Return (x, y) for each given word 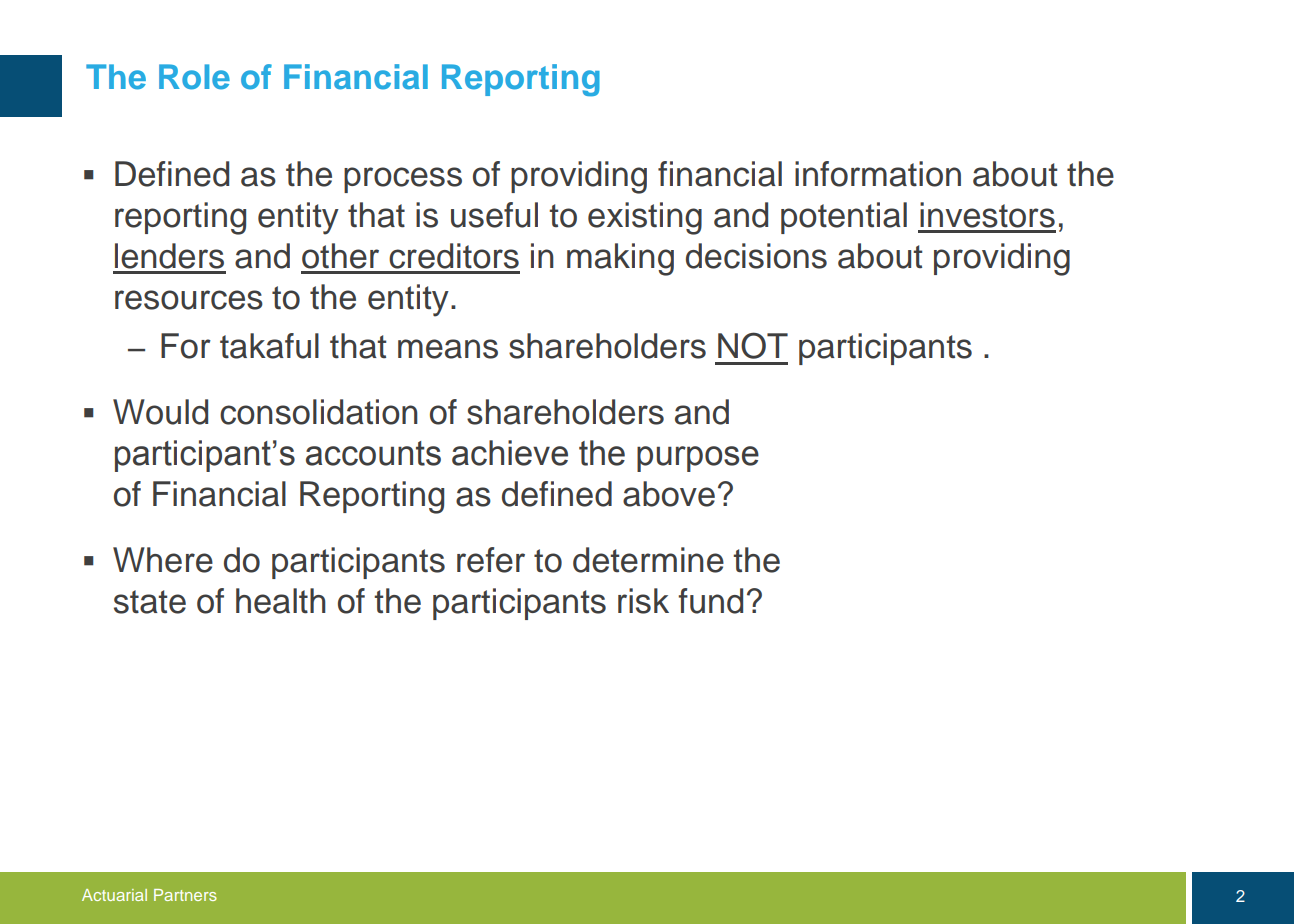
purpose (698, 459)
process (403, 180)
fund (710, 601)
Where (163, 560)
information (878, 174)
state (150, 602)
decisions (756, 256)
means (448, 349)
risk (643, 601)
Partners (185, 895)
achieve (510, 453)
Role (194, 77)
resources (189, 300)
